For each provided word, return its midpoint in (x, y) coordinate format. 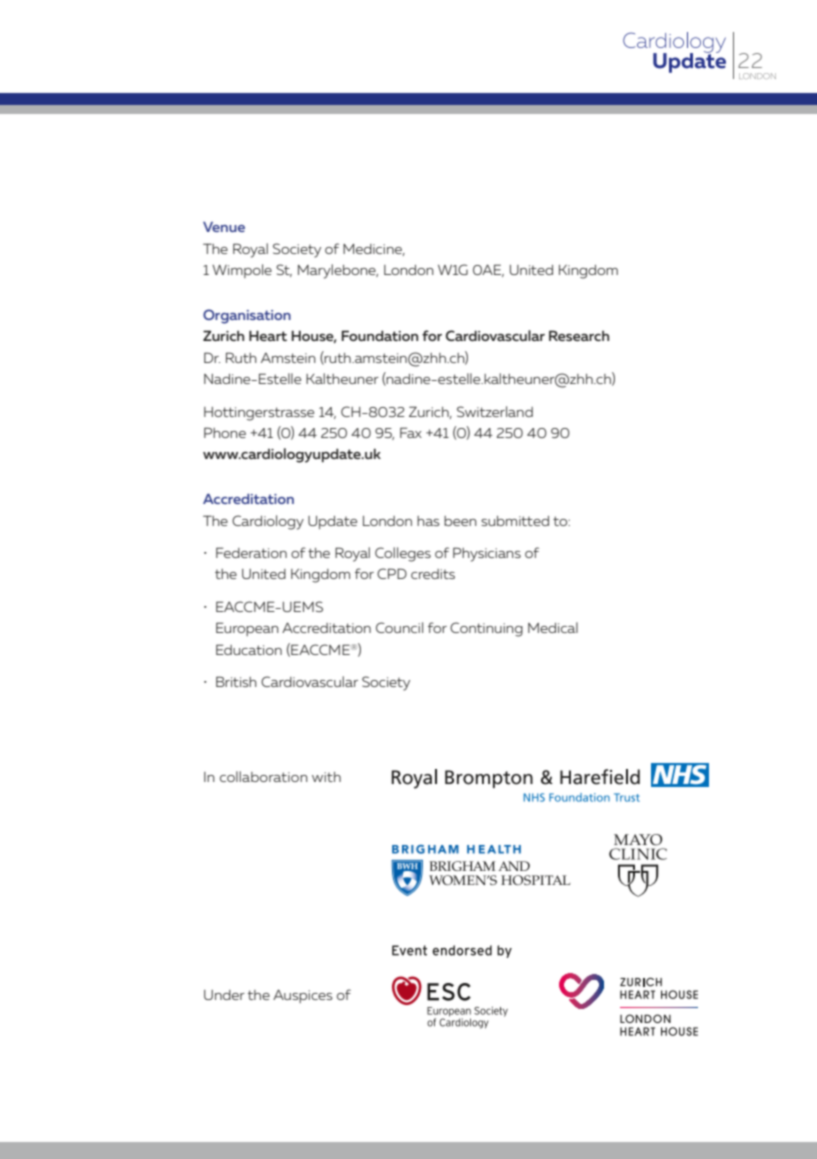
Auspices (303, 996)
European (247, 629)
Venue (224, 227)
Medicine (374, 250)
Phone (225, 432)
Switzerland (495, 411)
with (326, 777)
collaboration (264, 776)
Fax (411, 432)
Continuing (486, 629)
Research (579, 335)
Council (399, 627)
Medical (553, 627)
